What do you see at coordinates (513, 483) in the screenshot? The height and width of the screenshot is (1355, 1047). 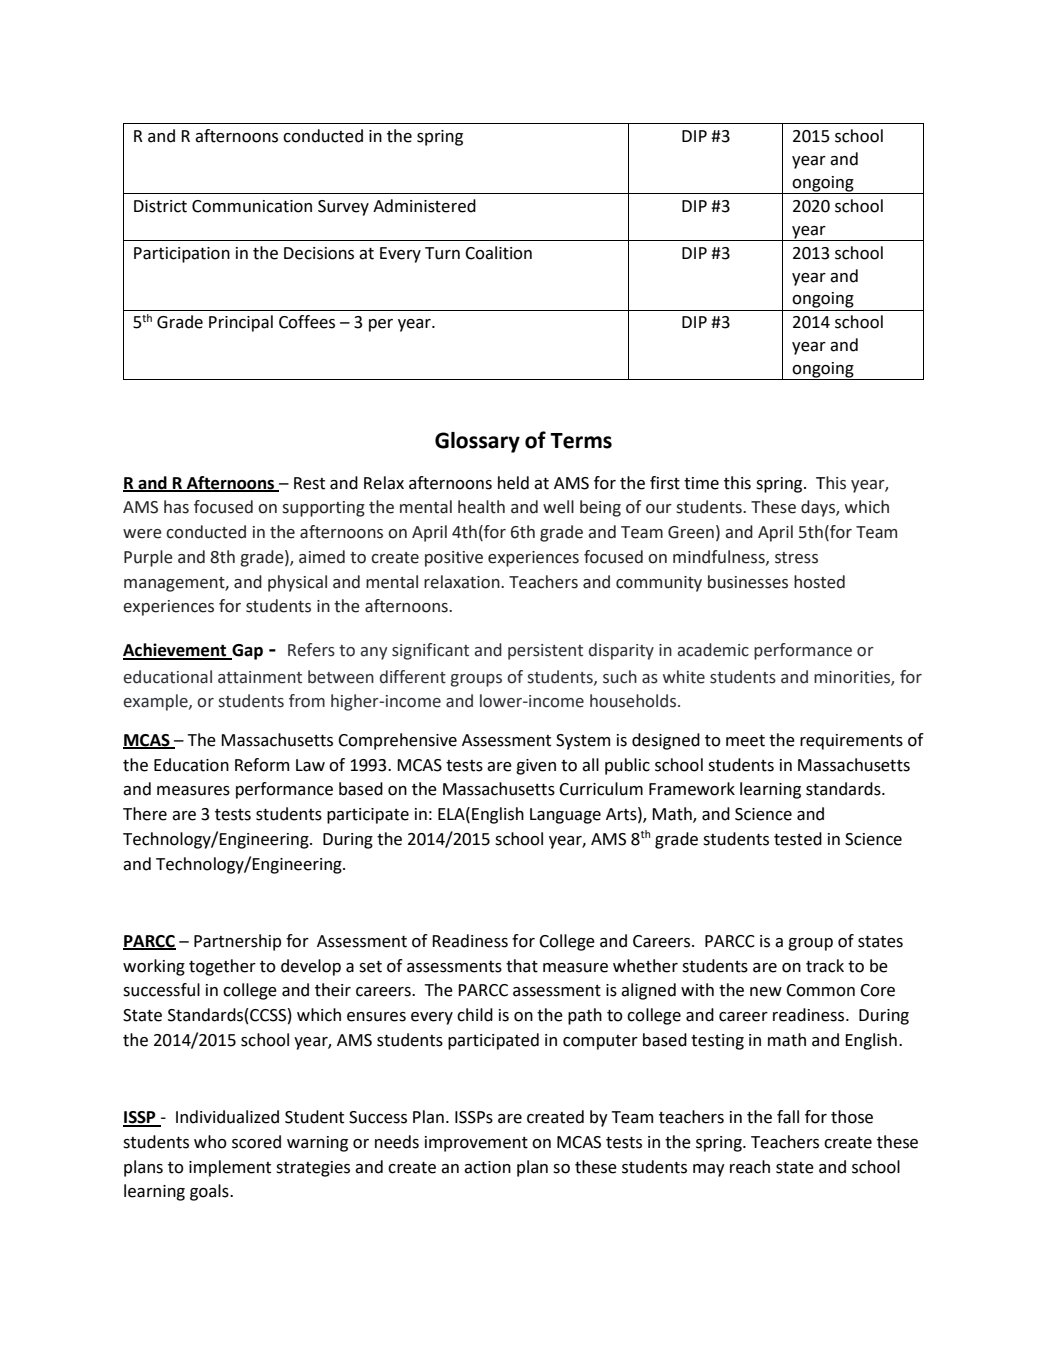 I see `held` at bounding box center [513, 483].
